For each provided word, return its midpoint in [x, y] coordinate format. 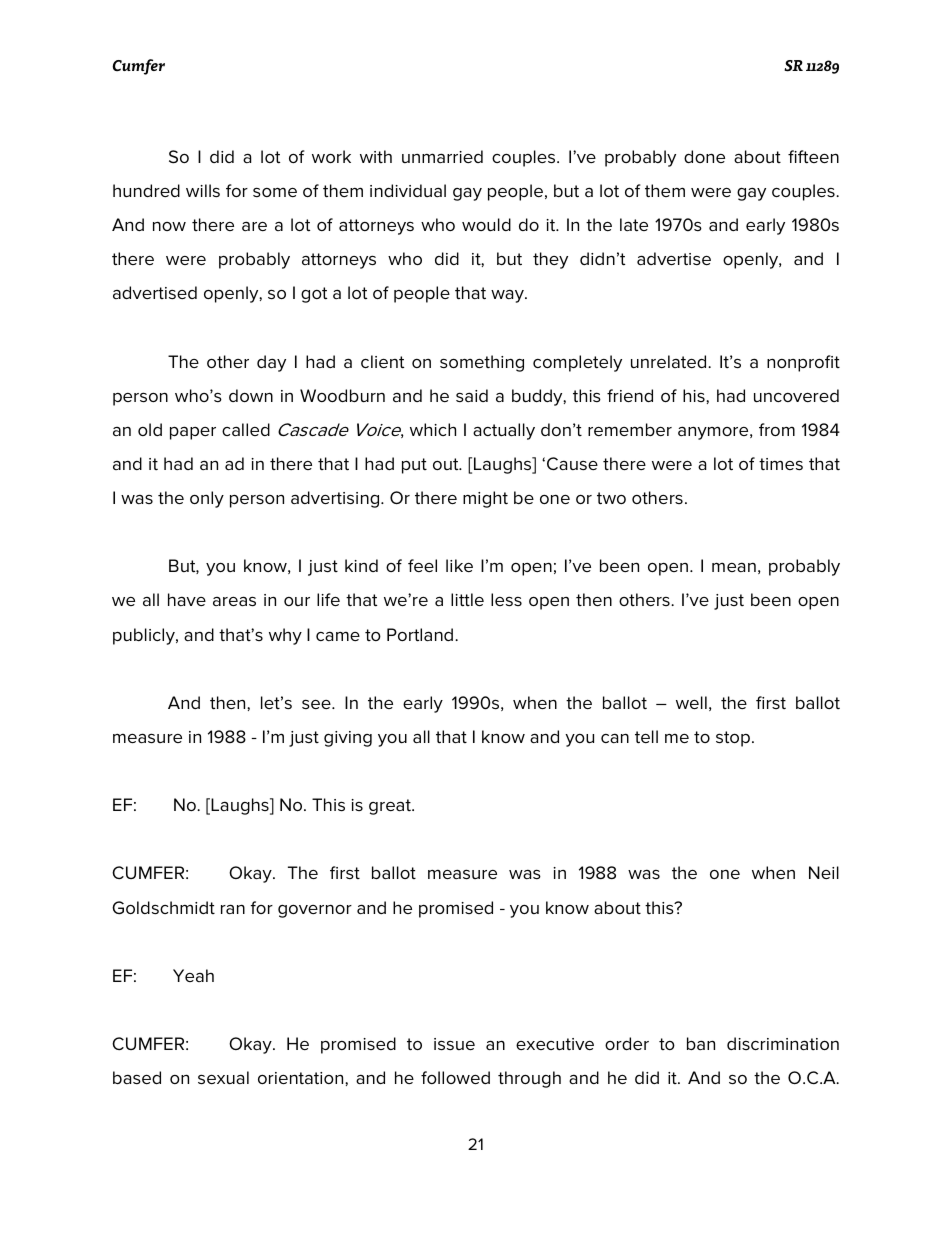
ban [701, 1043]
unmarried [442, 156]
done [704, 156]
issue [454, 1044]
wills [203, 190]
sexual [223, 1078]
